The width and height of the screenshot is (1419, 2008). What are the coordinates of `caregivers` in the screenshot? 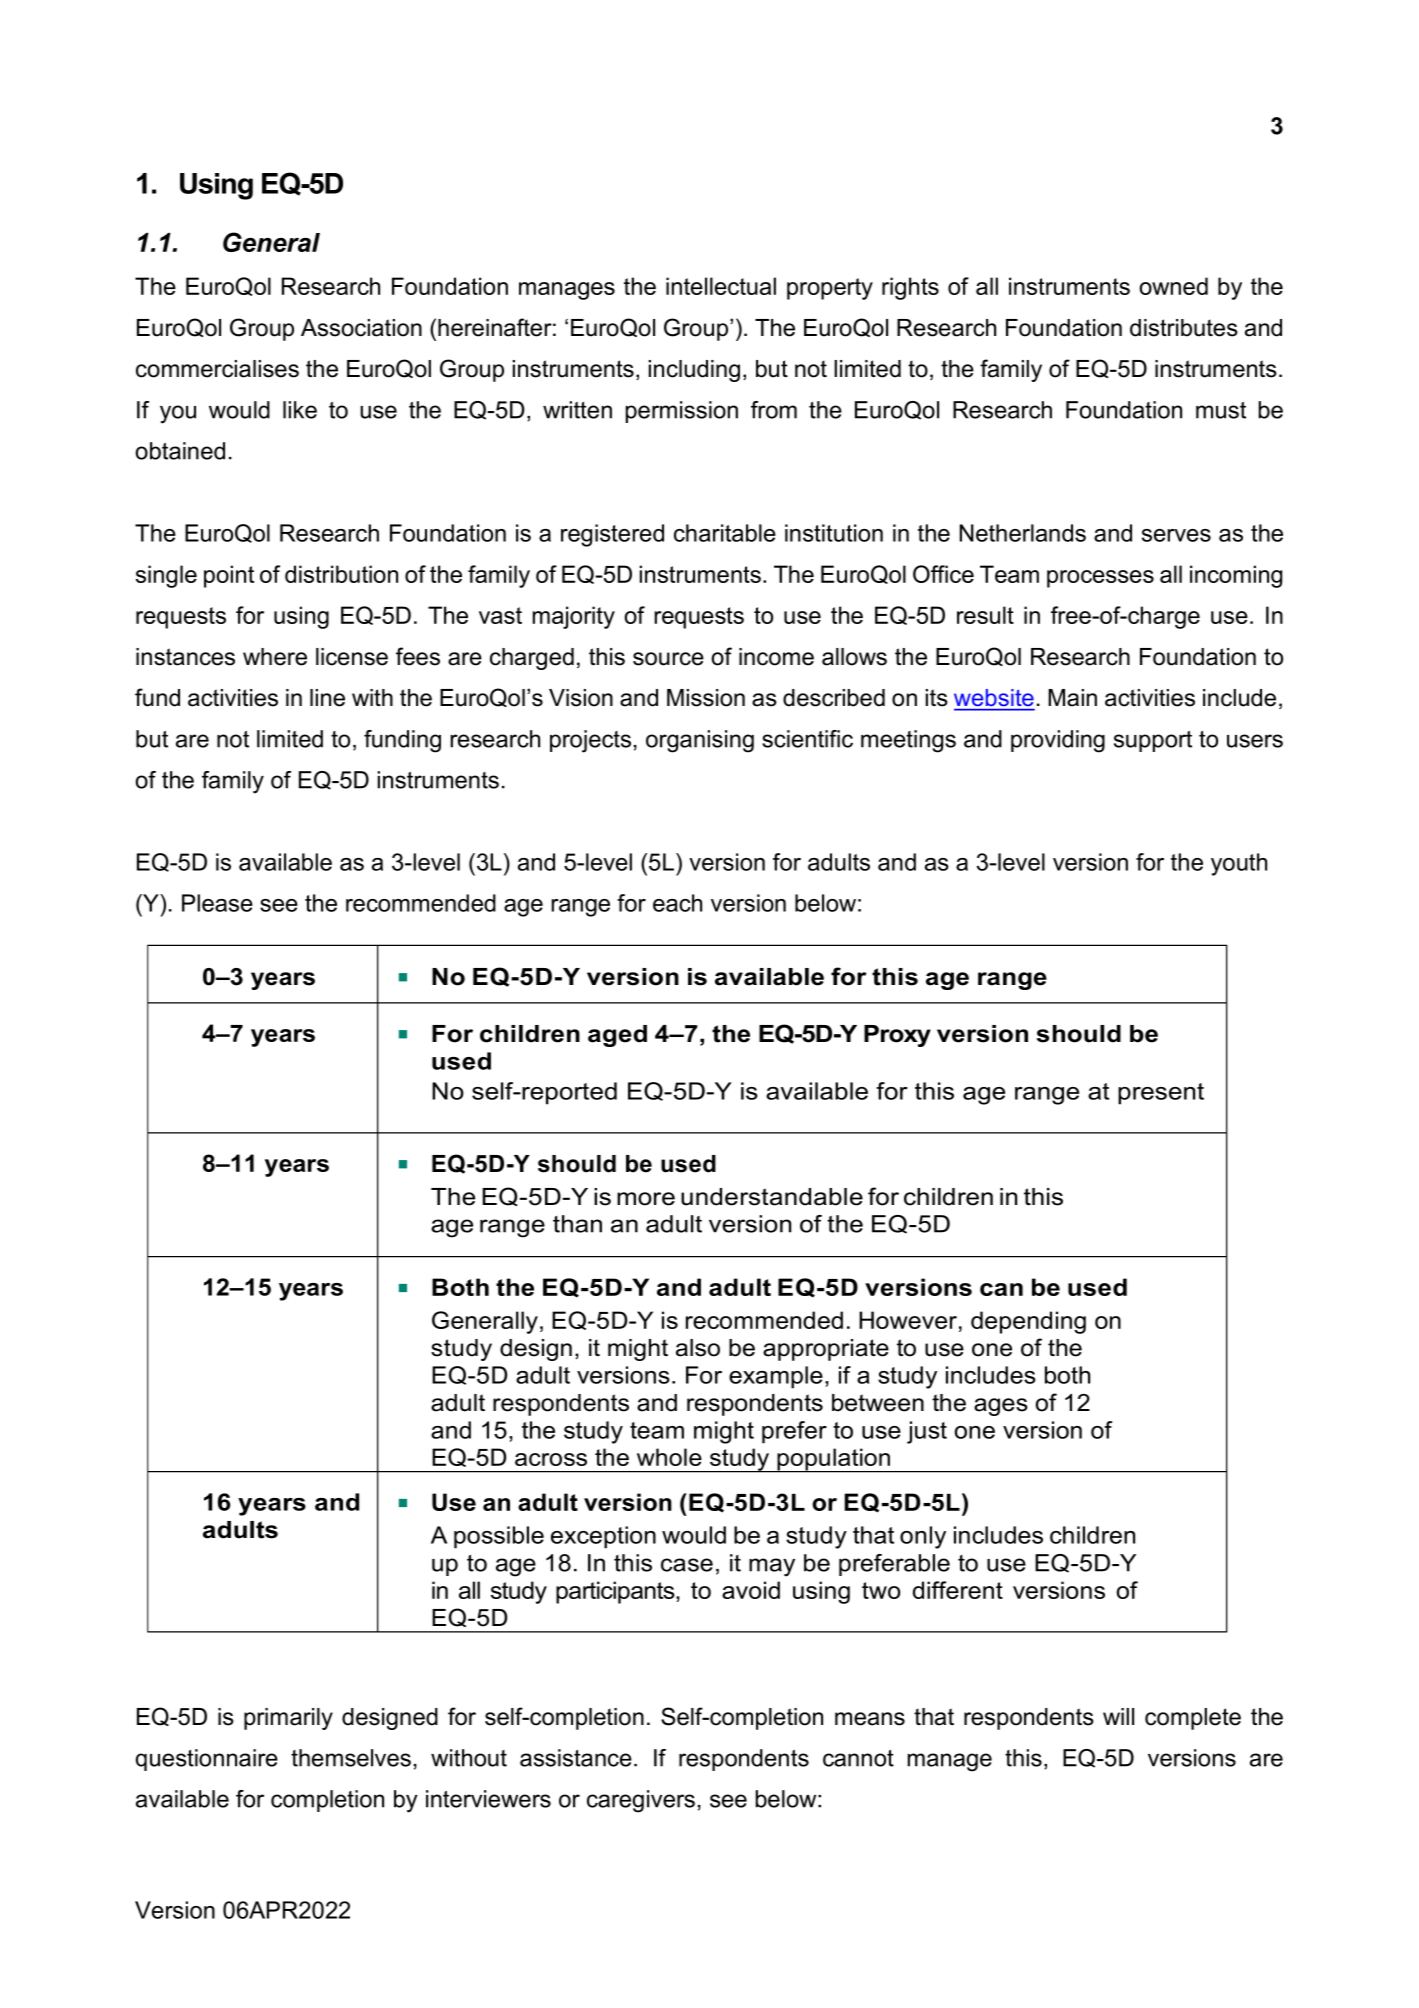 It's located at (641, 1801).
